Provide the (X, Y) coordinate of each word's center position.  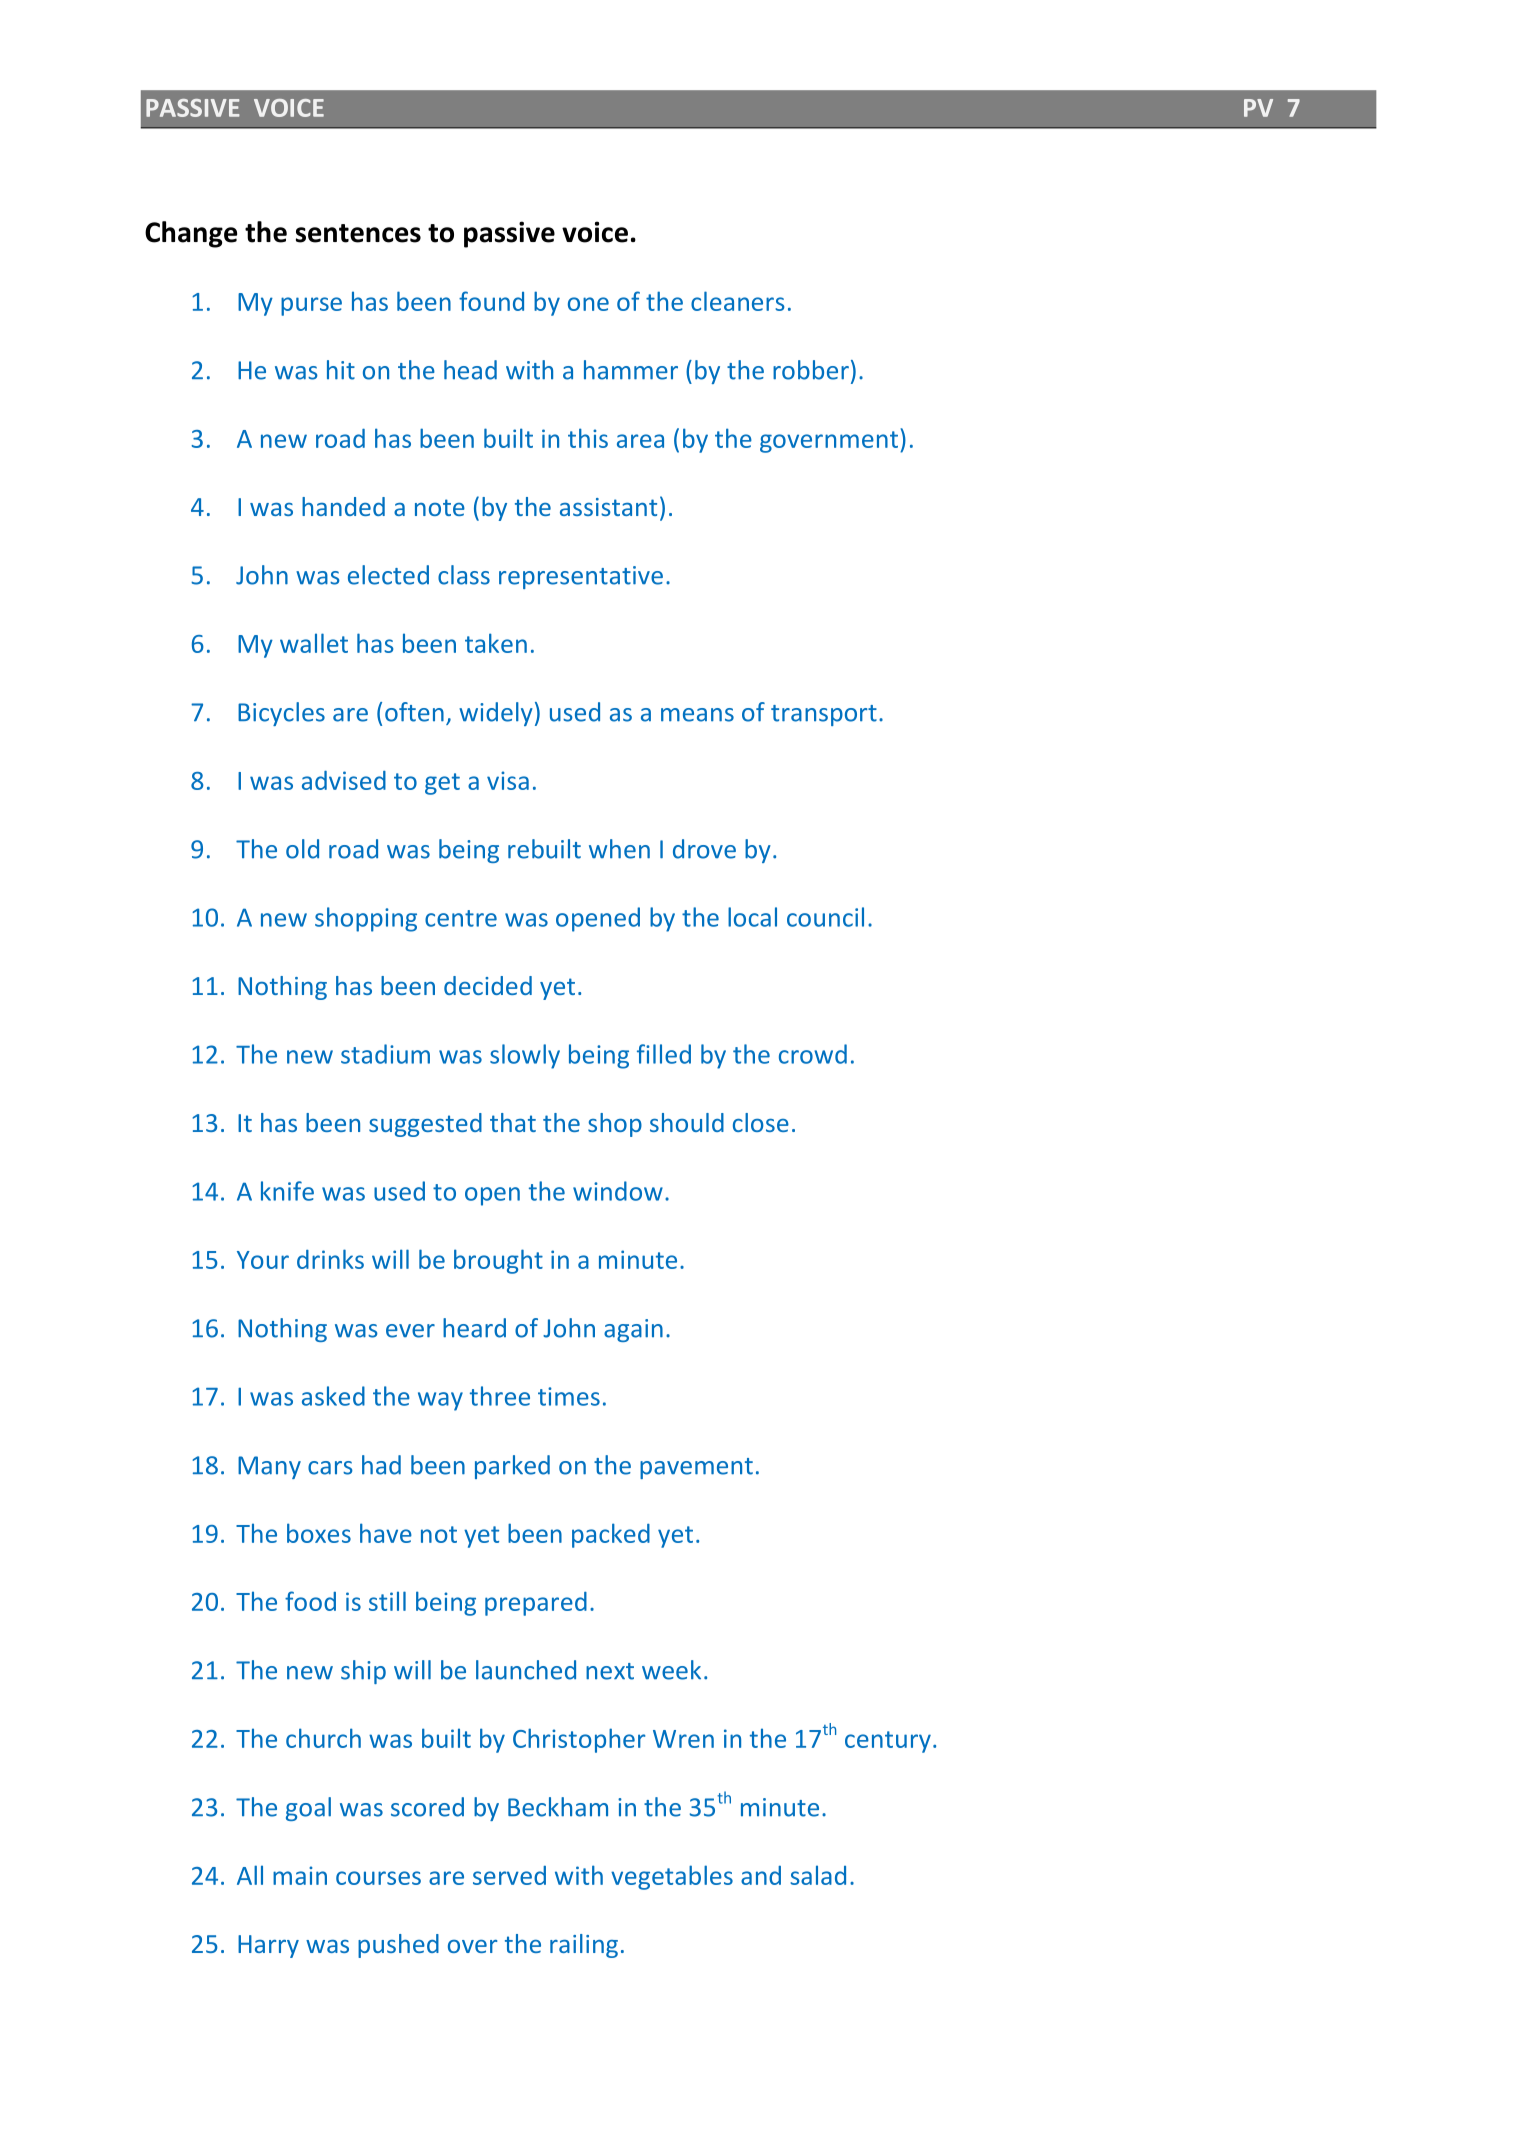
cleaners (738, 301)
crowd (813, 1054)
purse (311, 306)
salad (818, 1875)
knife (287, 1191)
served (509, 1875)
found (491, 301)
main (300, 1875)
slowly (525, 1056)
